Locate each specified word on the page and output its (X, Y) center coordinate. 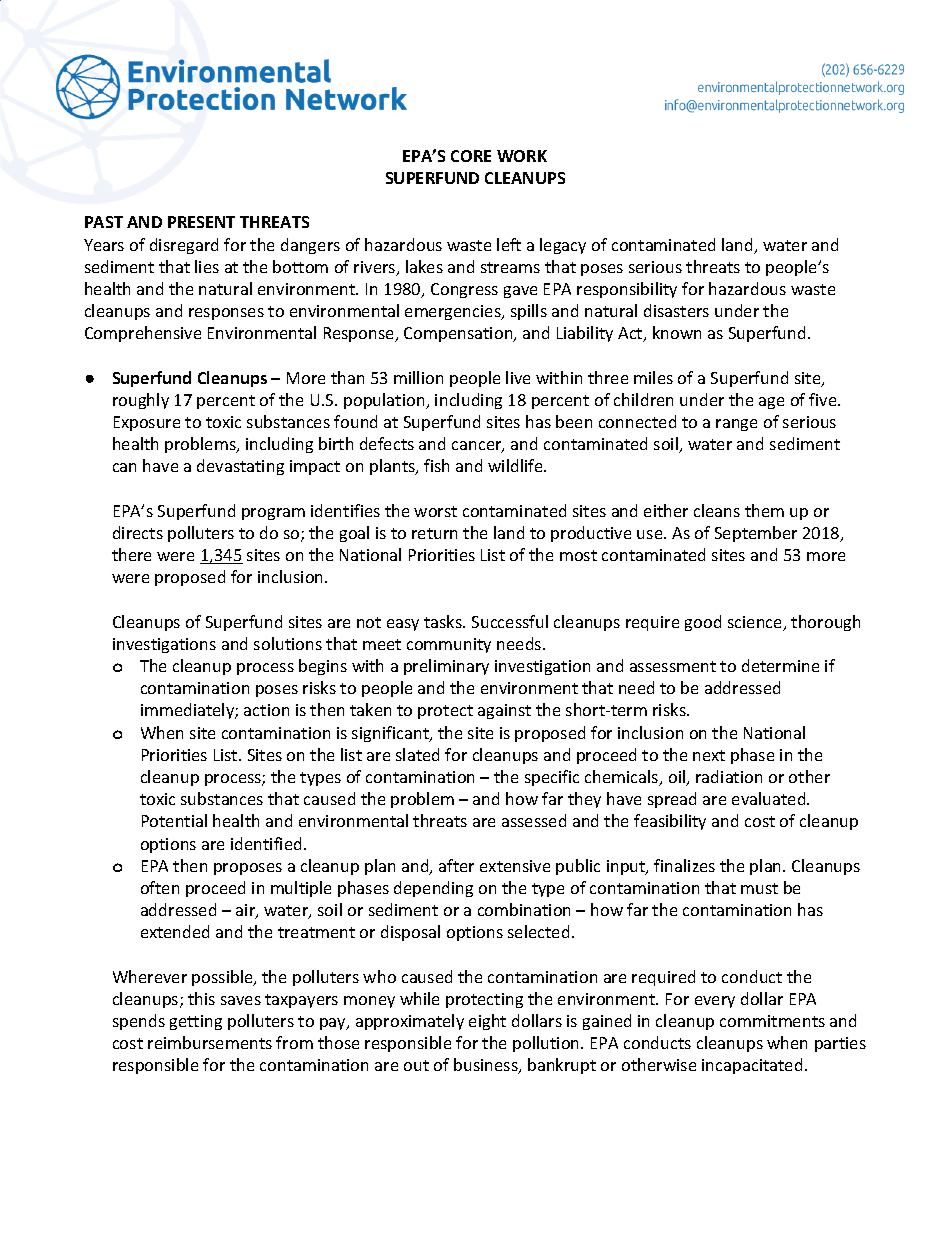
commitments (772, 1021)
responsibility (627, 290)
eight (487, 1022)
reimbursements (210, 1042)
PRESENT (201, 222)
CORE (471, 156)
